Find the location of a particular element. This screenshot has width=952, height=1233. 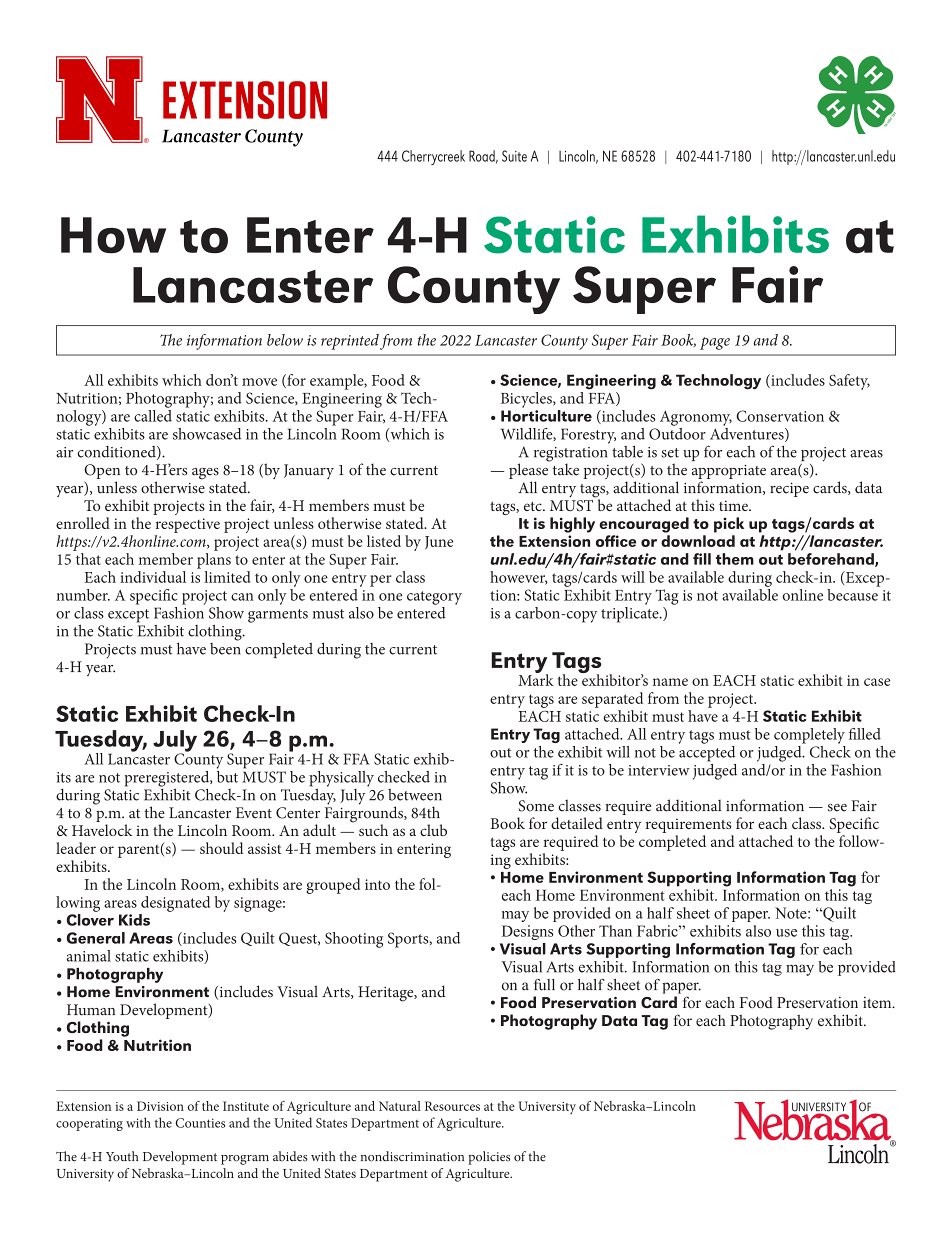

been is located at coordinates (225, 647).
